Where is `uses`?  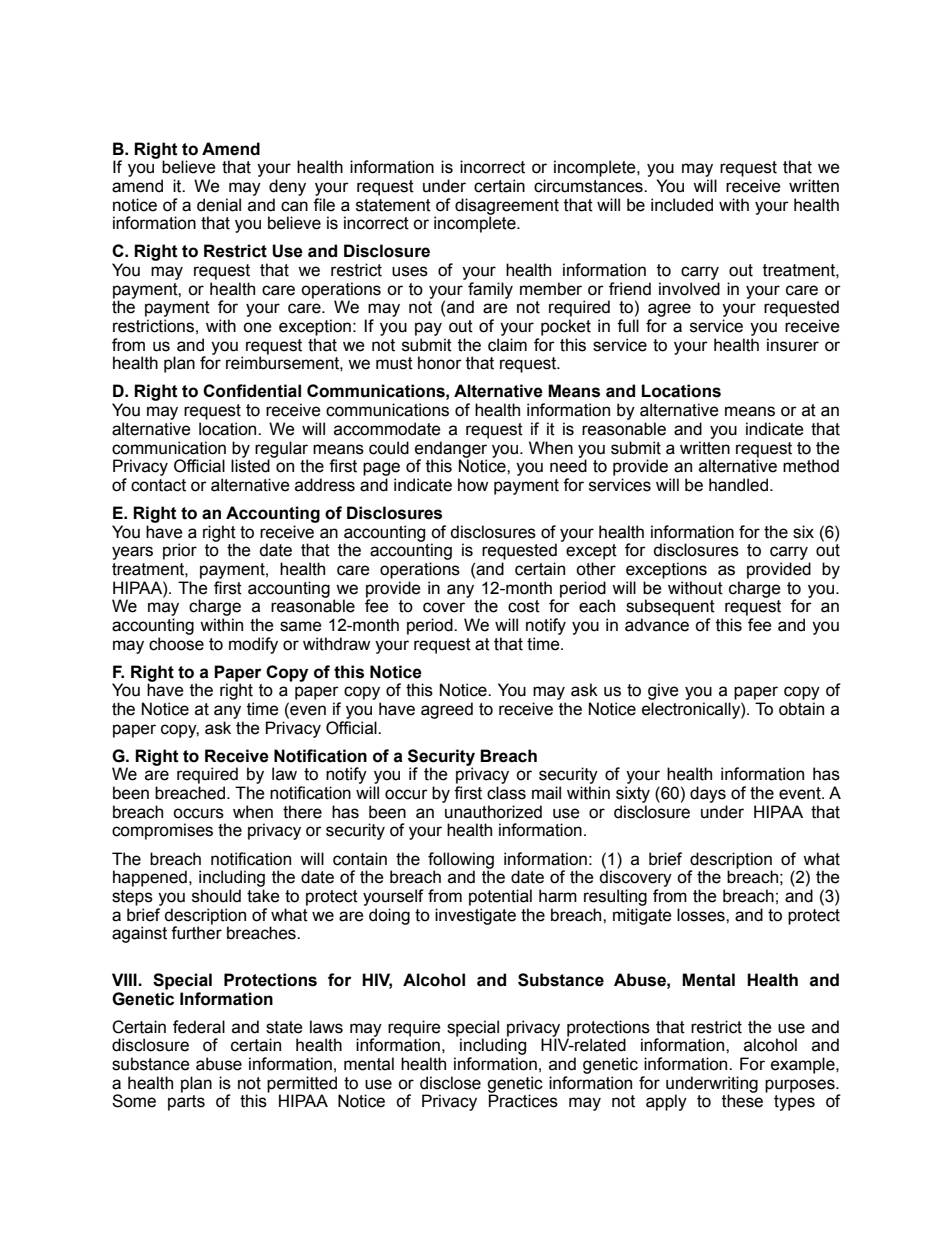
uses is located at coordinates (410, 271).
